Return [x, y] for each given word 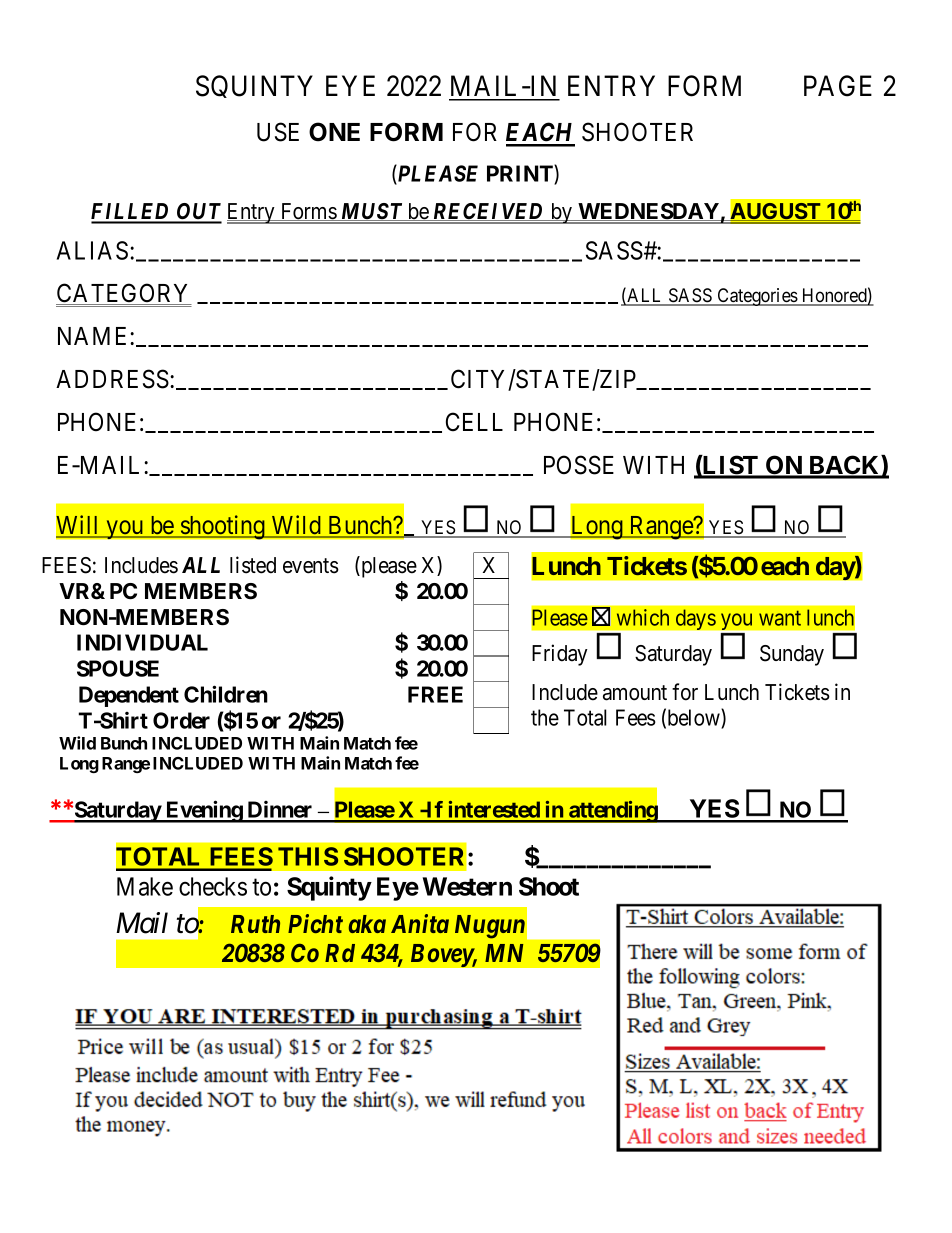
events [311, 566]
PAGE [838, 86]
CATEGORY [124, 294]
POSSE [579, 465]
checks [213, 886]
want [780, 618]
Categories [757, 297]
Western [467, 886]
